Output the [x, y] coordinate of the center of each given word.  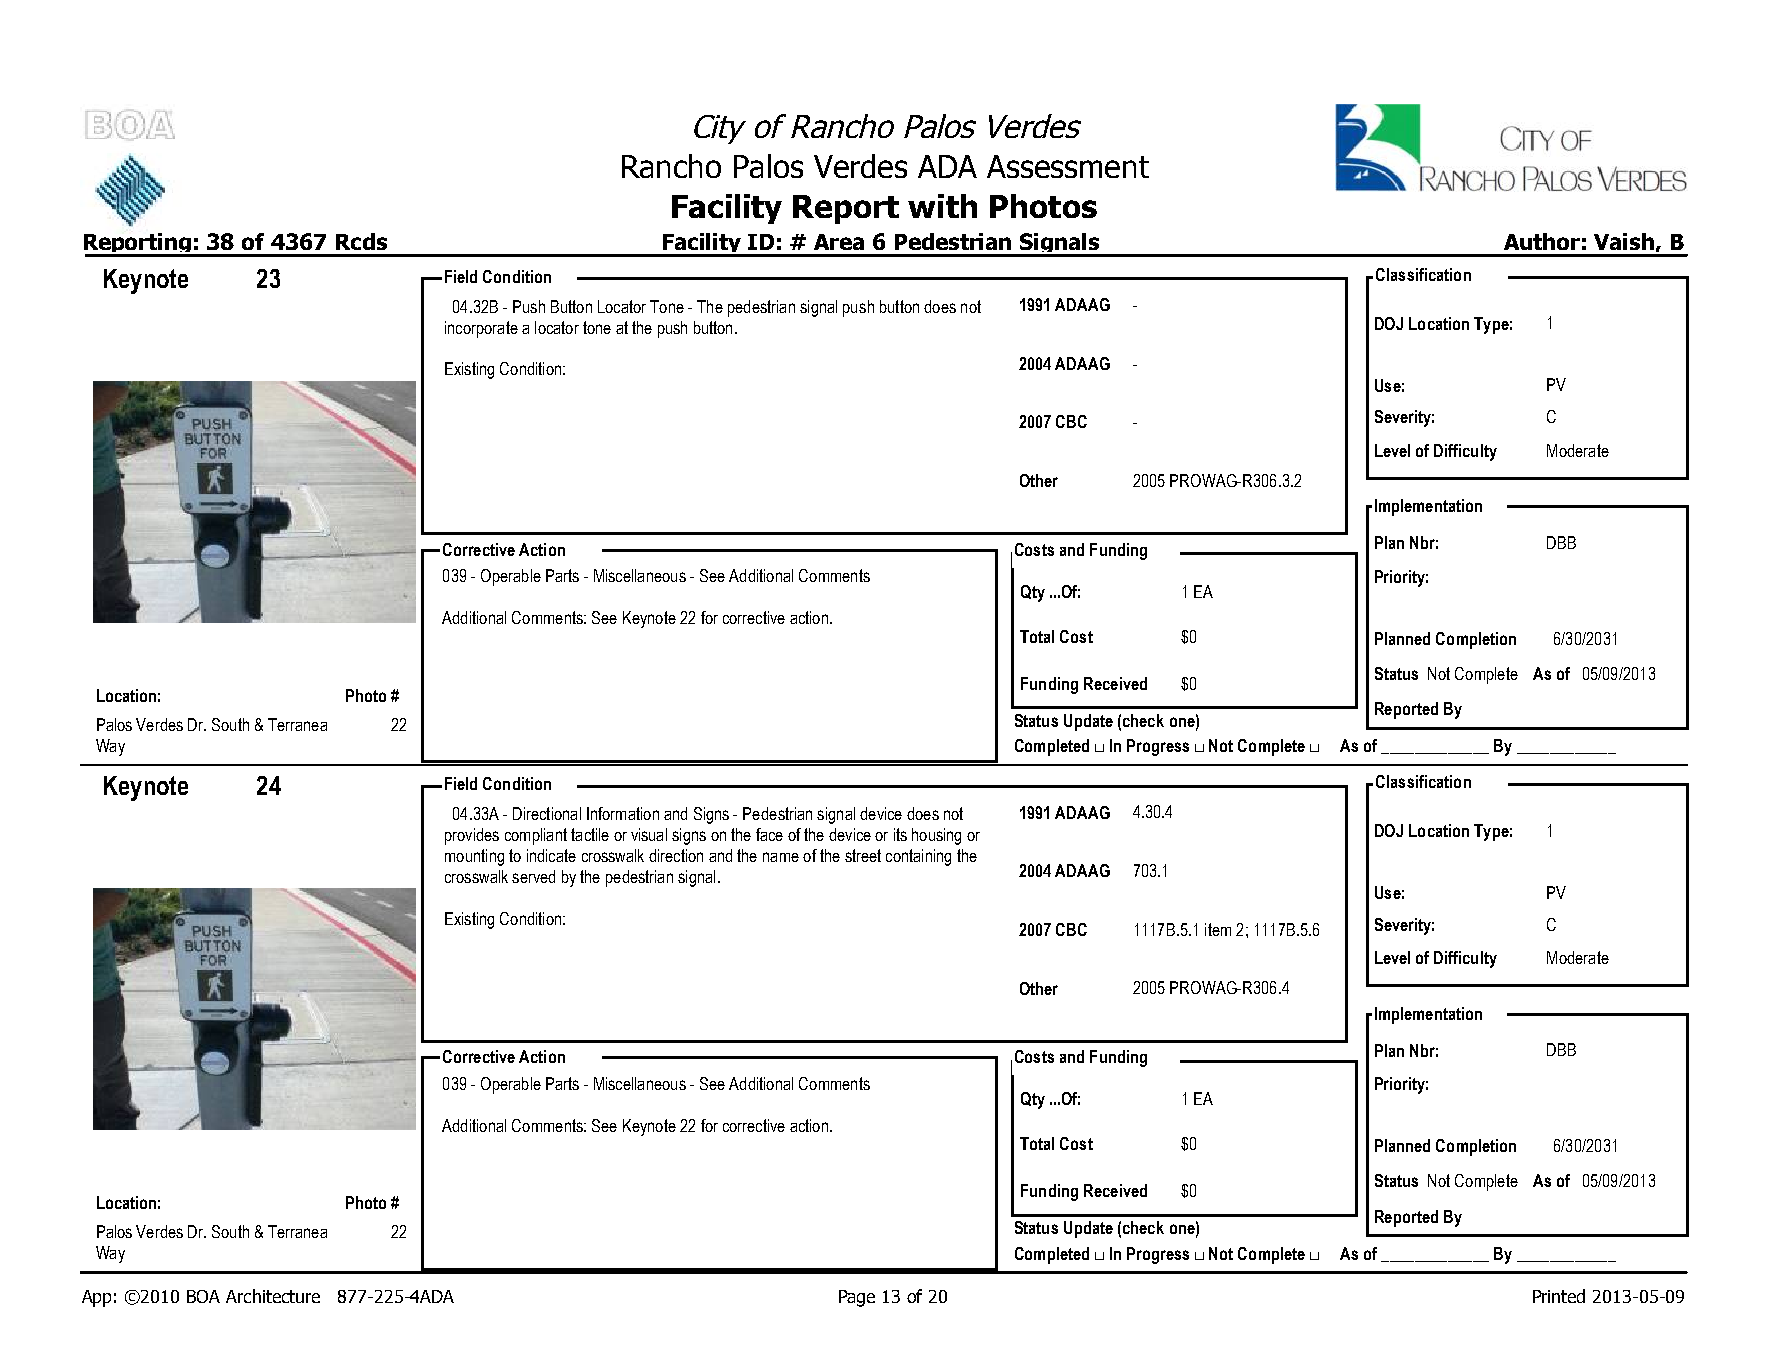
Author [1542, 241]
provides [472, 836]
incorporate [481, 329]
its [900, 834]
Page [857, 1298]
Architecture [273, 1296]
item [1218, 929]
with [942, 206]
